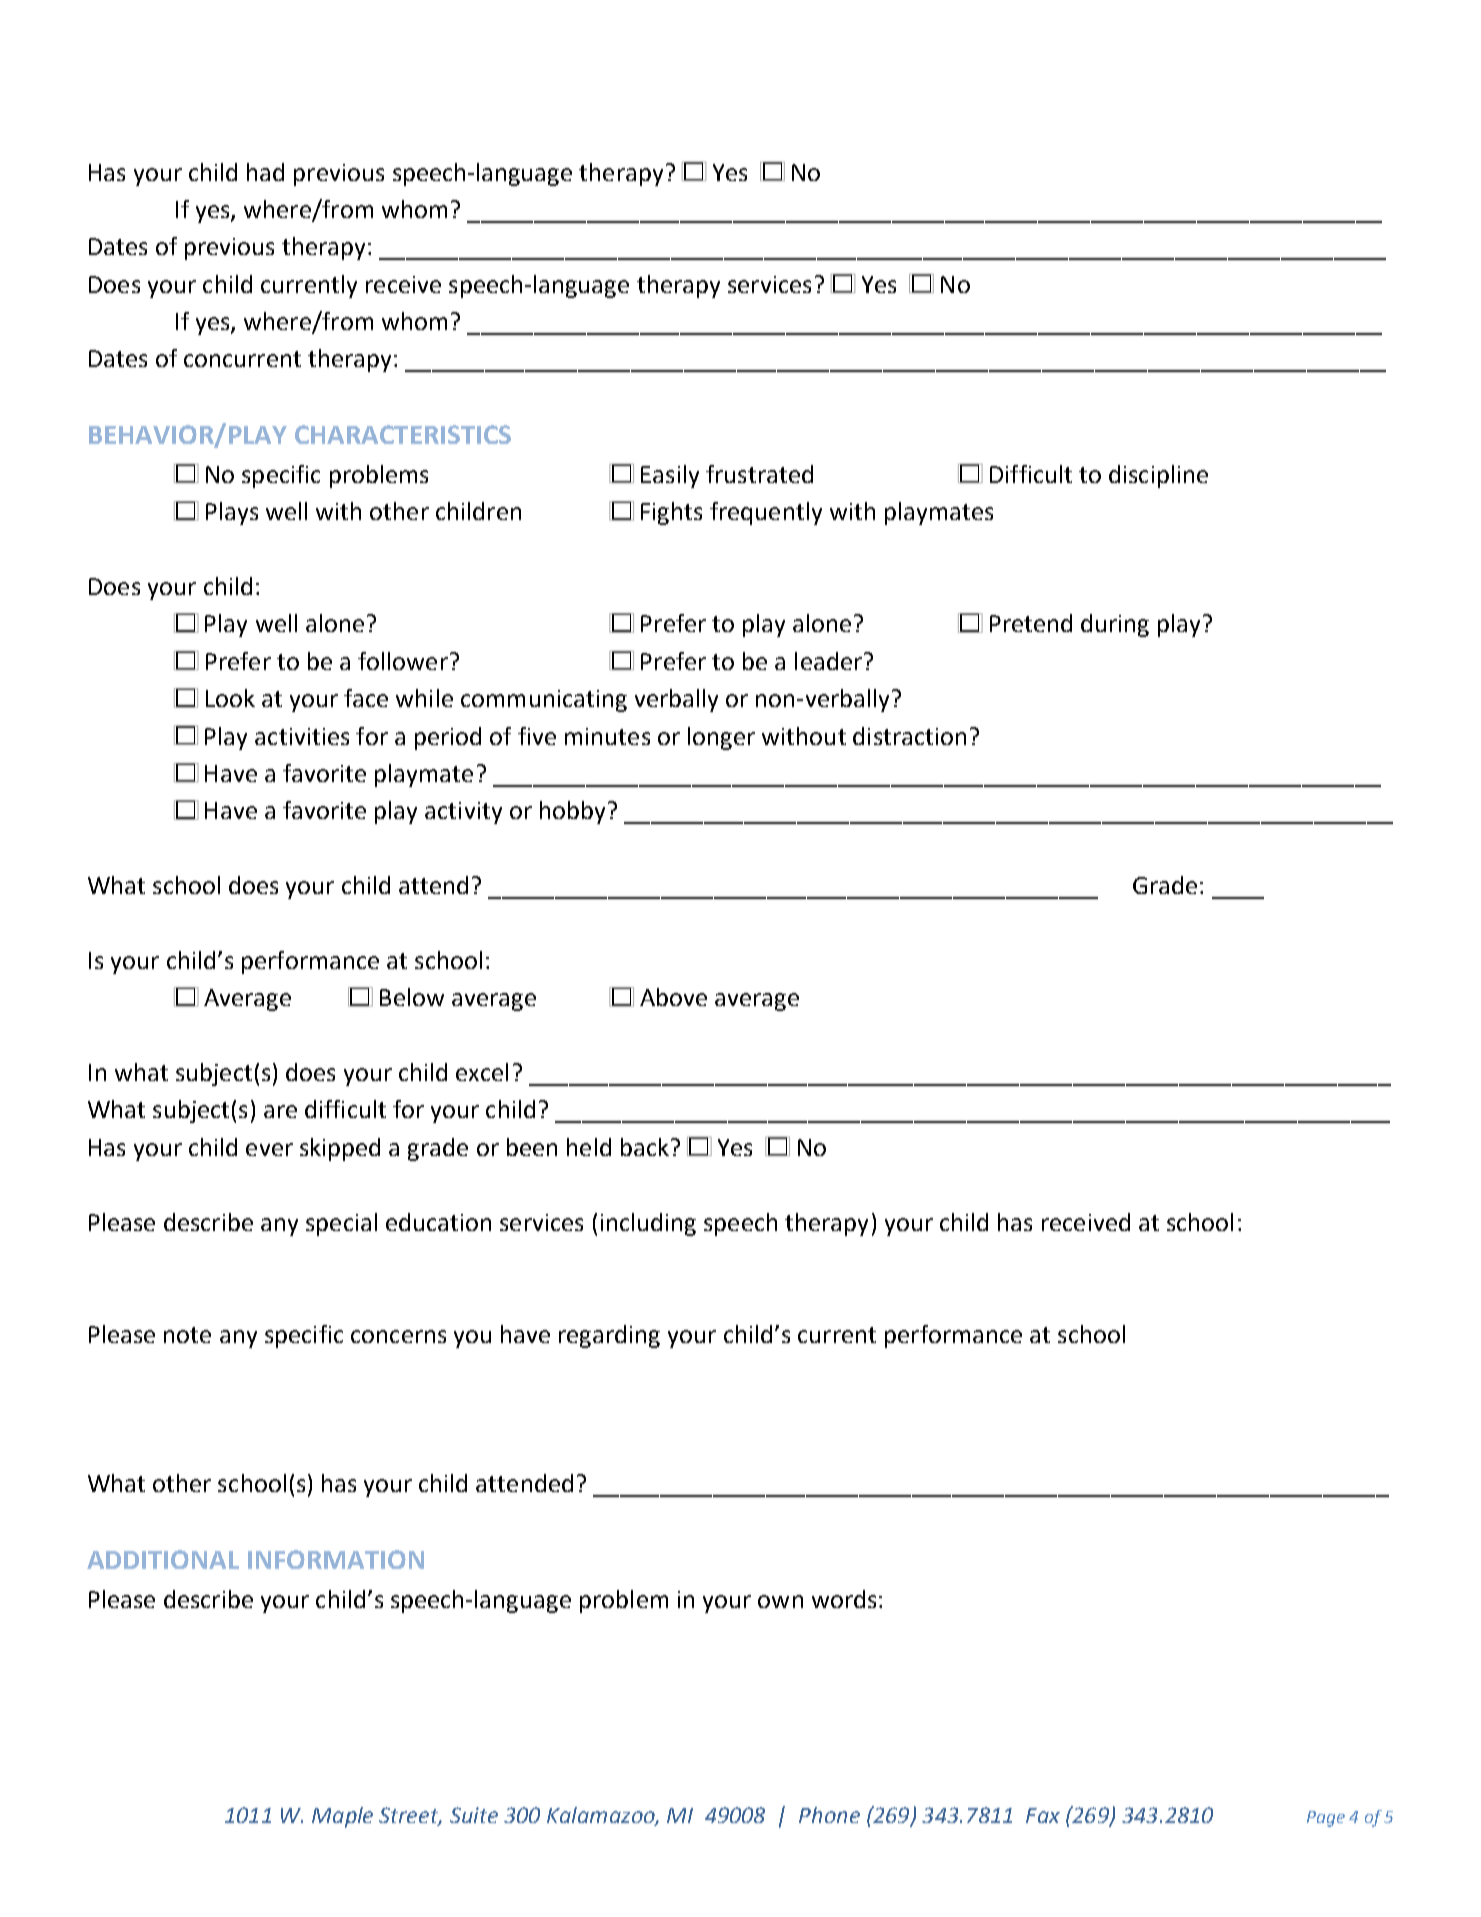  What do you see at coordinates (342, 1817) in the page?
I see `Maple` at bounding box center [342, 1817].
